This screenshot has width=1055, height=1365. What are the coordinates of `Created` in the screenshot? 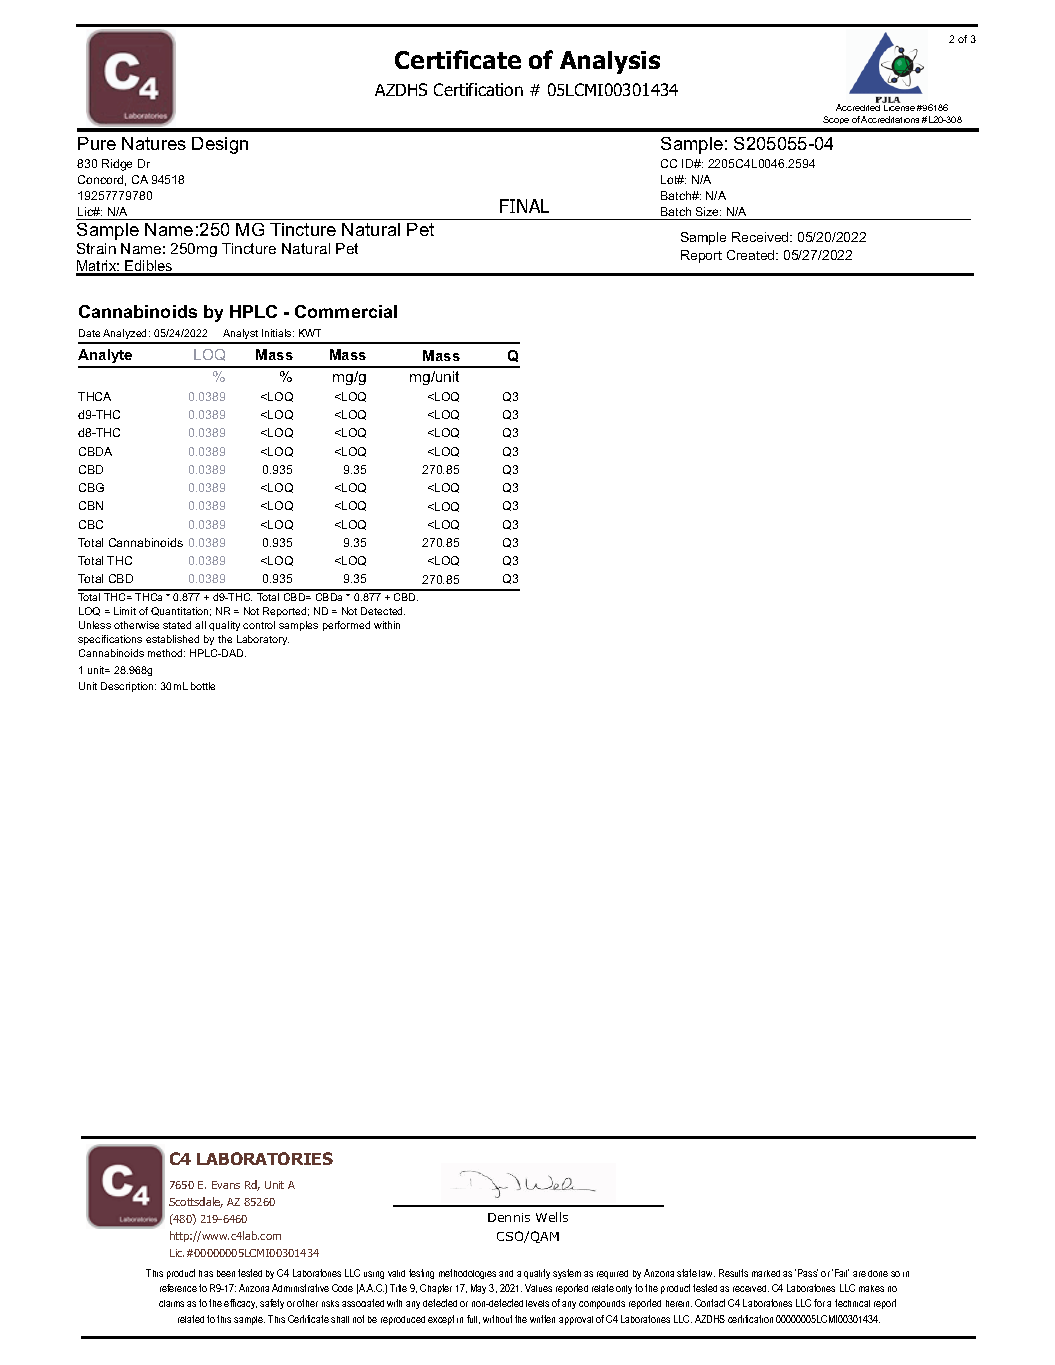 It's located at (752, 255).
